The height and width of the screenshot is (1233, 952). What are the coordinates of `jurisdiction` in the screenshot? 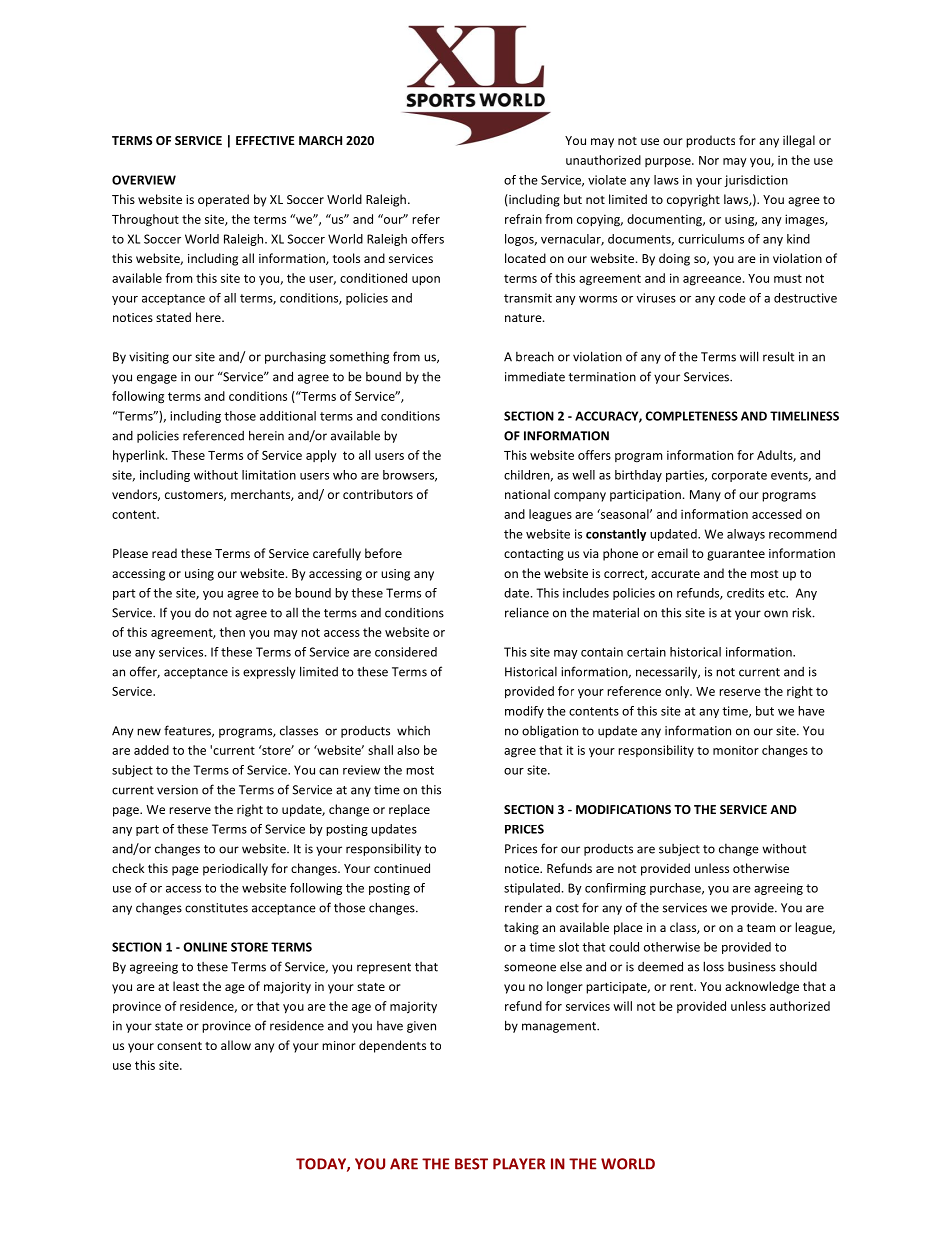 It's located at (756, 181).
